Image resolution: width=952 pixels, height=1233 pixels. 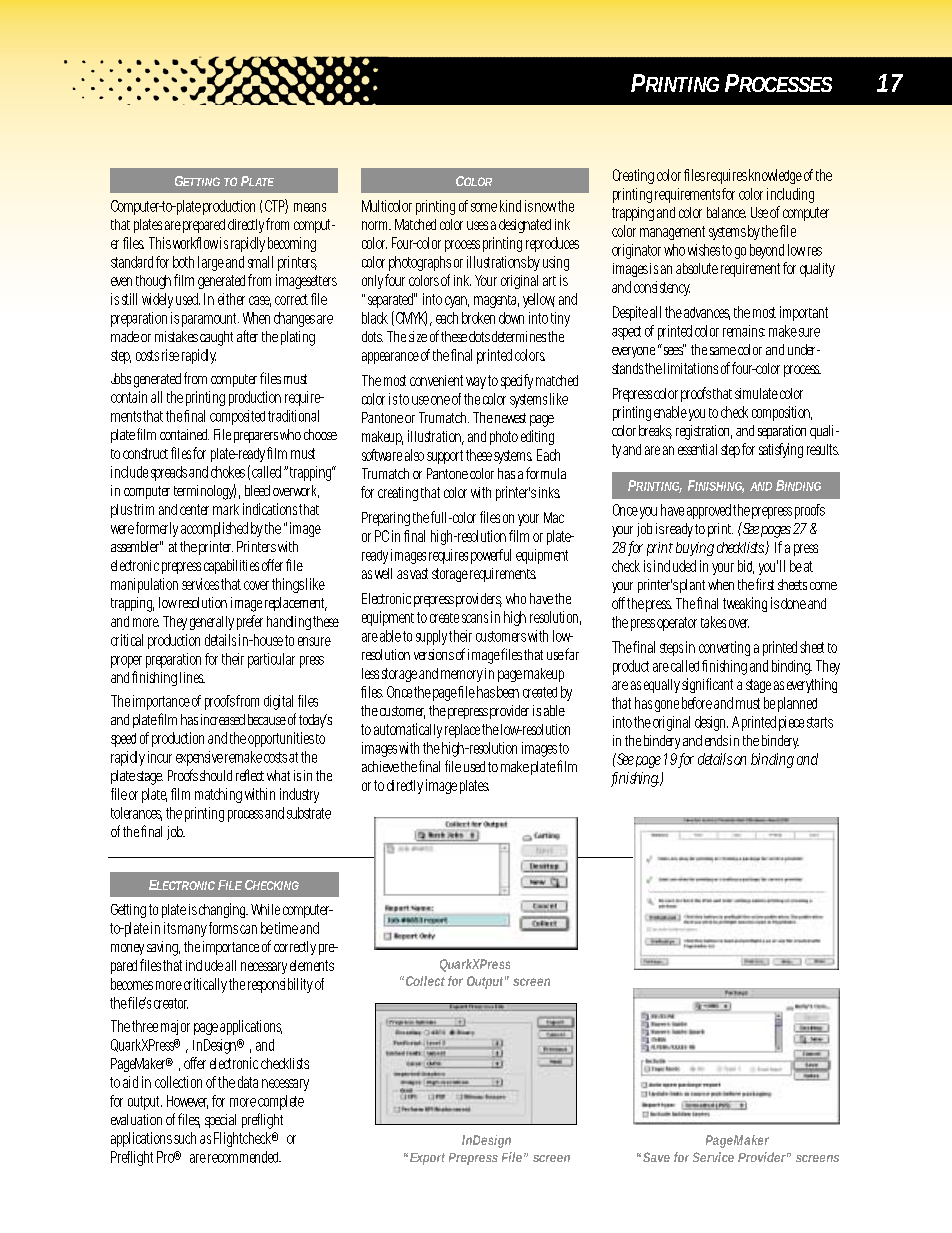 What do you see at coordinates (791, 723) in the document?
I see `piece` at bounding box center [791, 723].
